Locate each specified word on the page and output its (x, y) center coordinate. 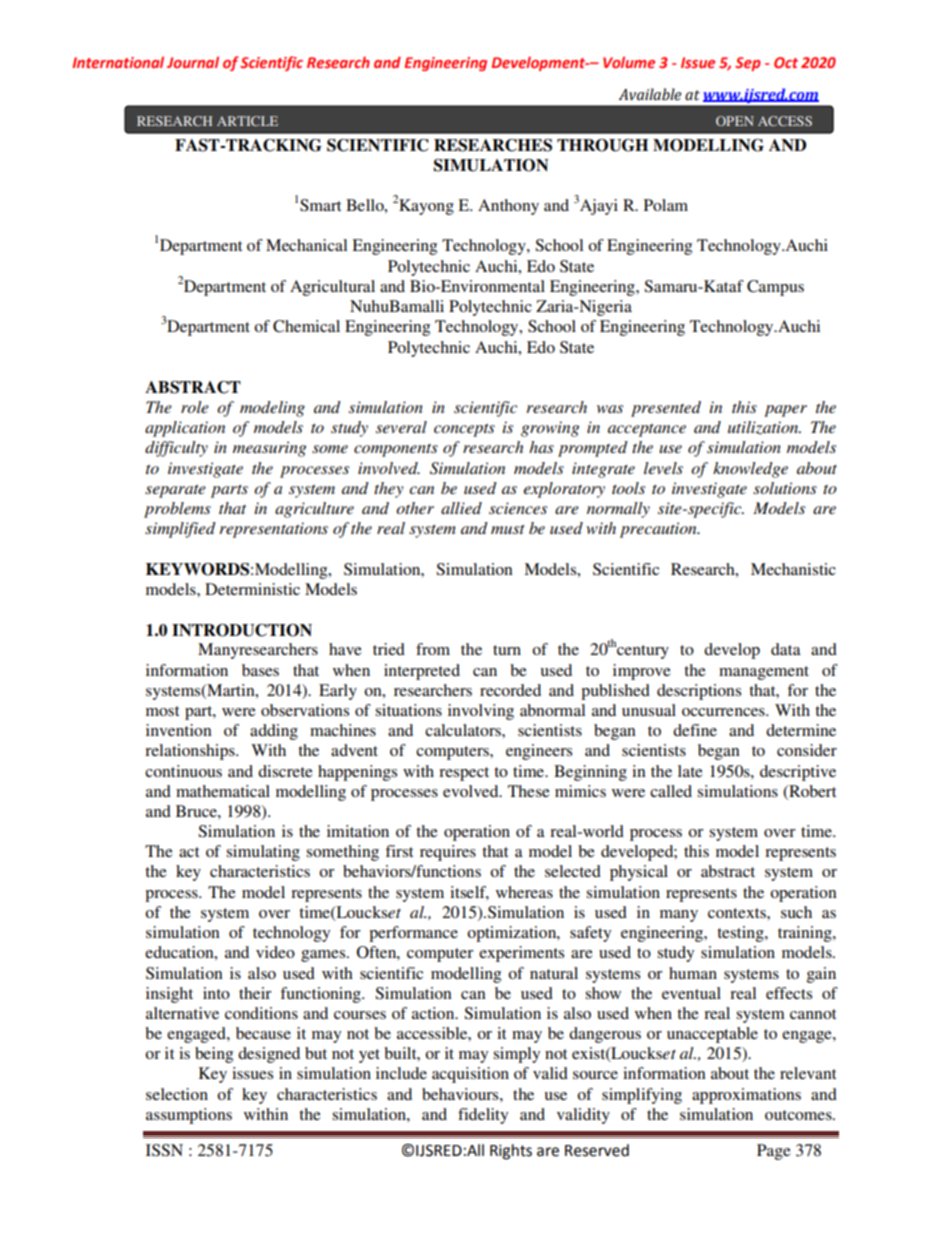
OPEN (735, 121)
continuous (183, 771)
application (185, 429)
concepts (464, 430)
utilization (764, 428)
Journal (193, 62)
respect (464, 774)
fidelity (483, 1116)
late (690, 771)
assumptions (189, 1116)
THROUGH (602, 145)
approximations (746, 1096)
